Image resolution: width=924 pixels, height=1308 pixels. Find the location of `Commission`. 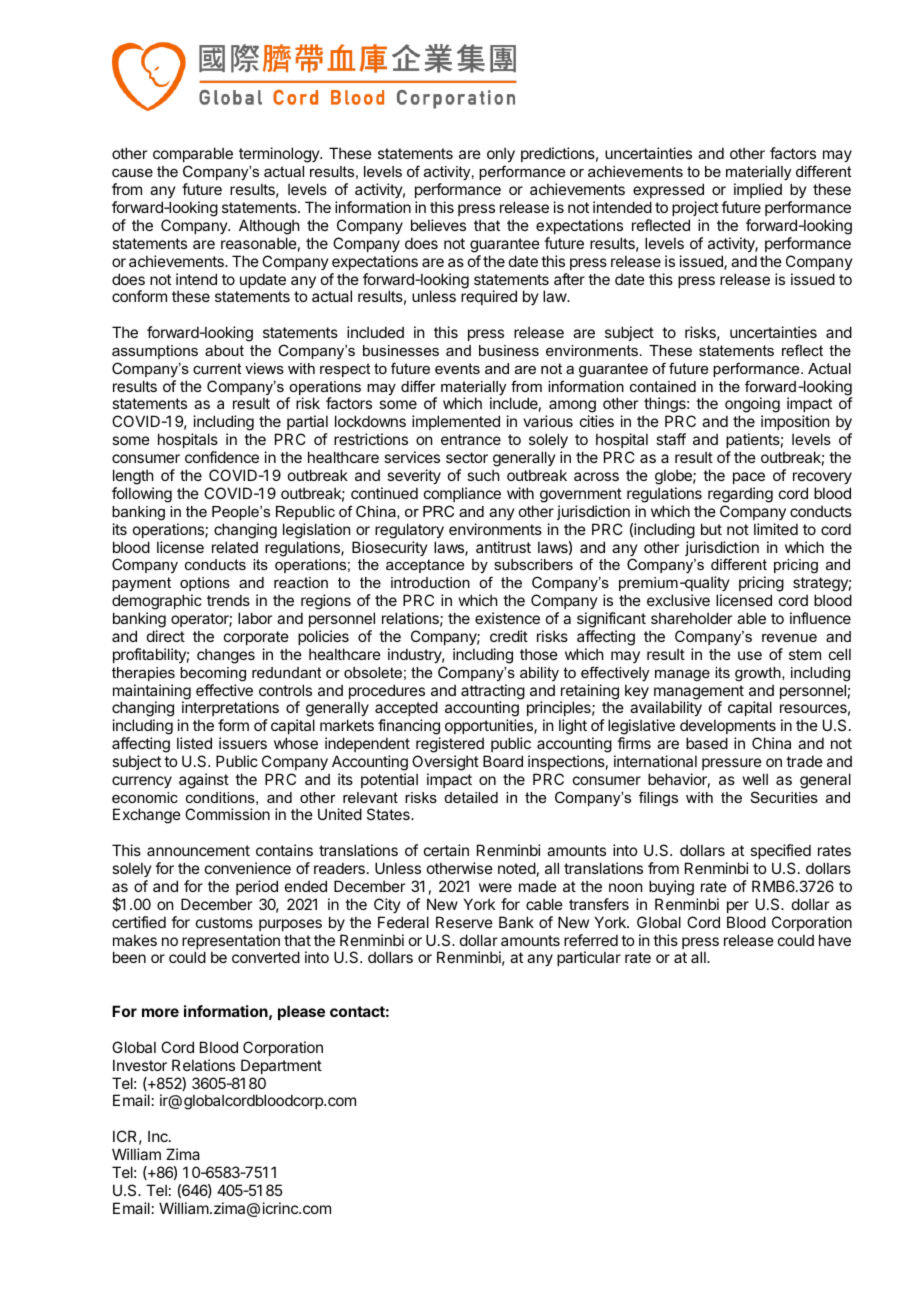

Commission is located at coordinates (227, 814).
